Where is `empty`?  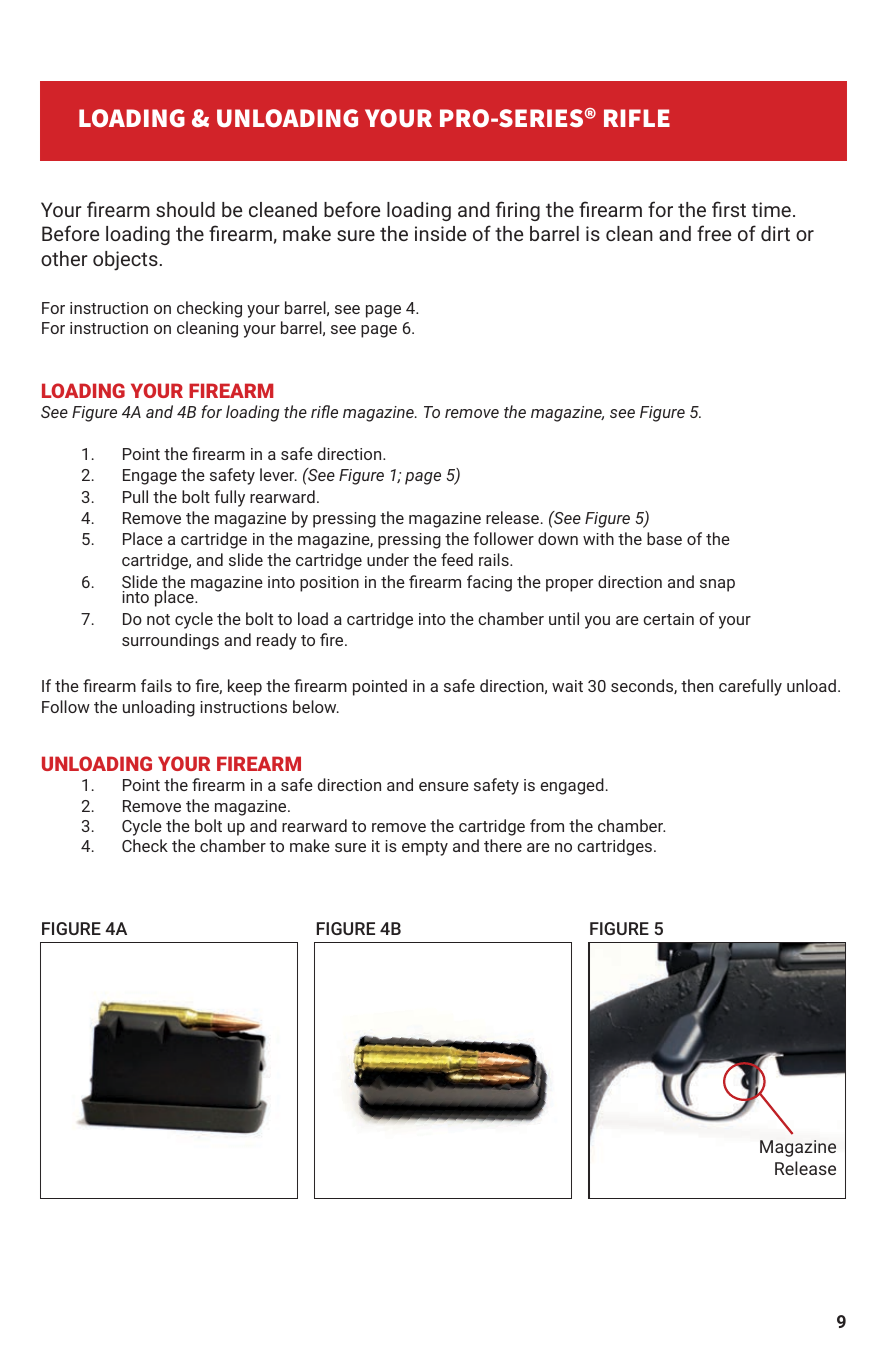
empty is located at coordinates (425, 848).
